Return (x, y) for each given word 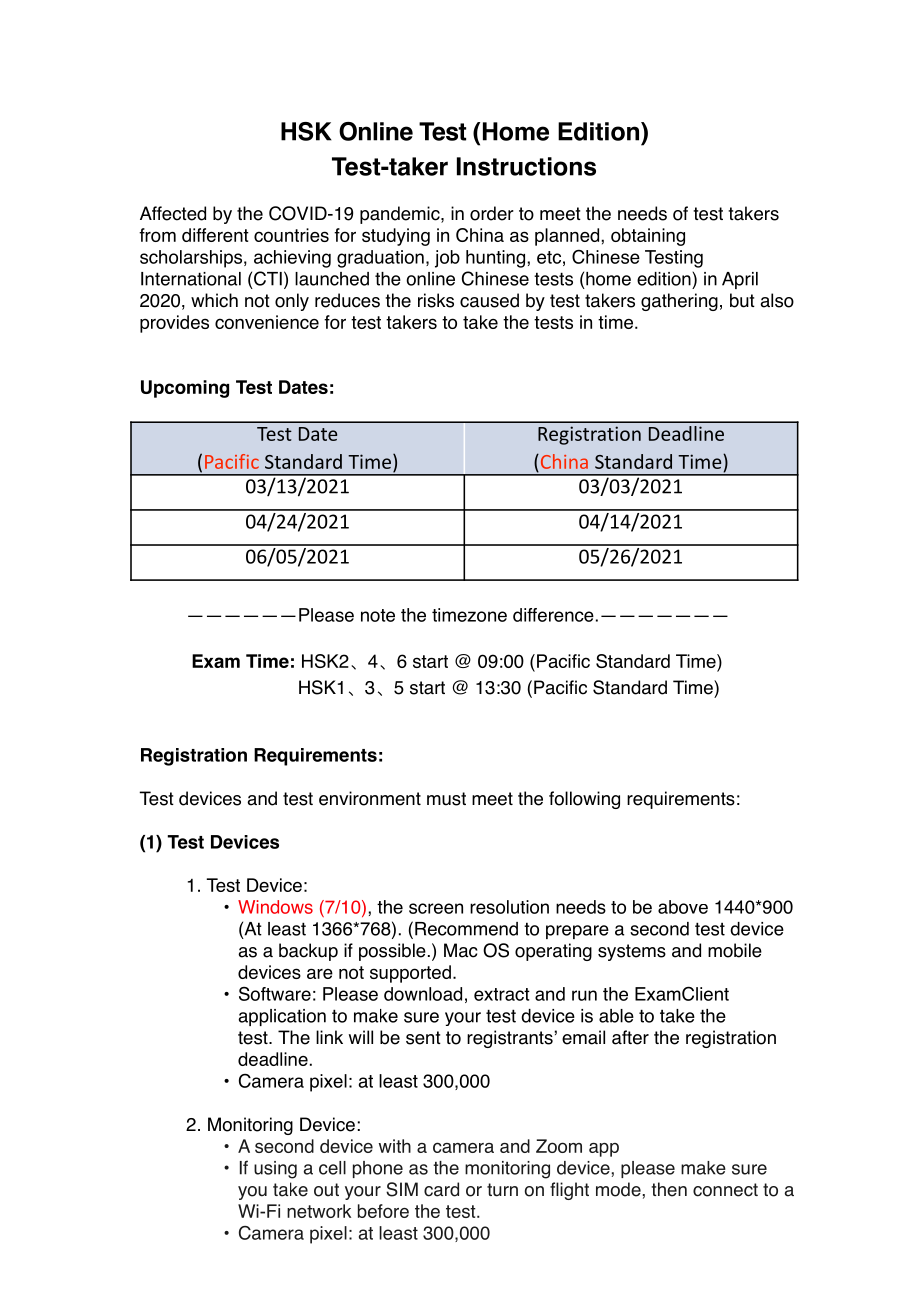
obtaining (648, 237)
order (492, 213)
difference (553, 615)
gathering (679, 302)
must (446, 799)
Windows (275, 907)
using (275, 1170)
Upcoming (185, 389)
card (441, 1189)
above (683, 907)
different (215, 235)
